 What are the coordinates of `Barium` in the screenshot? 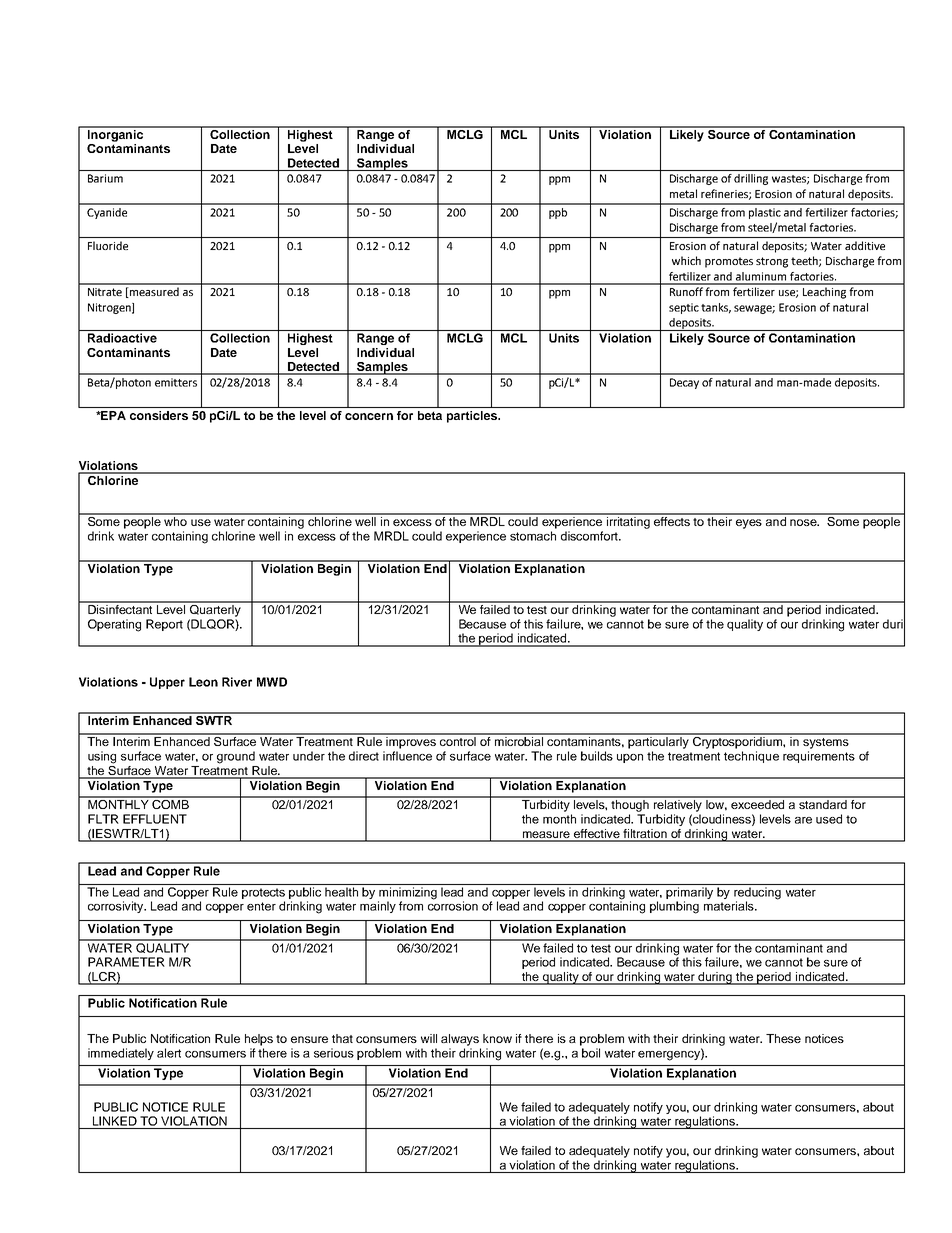 It's located at (105, 178).
